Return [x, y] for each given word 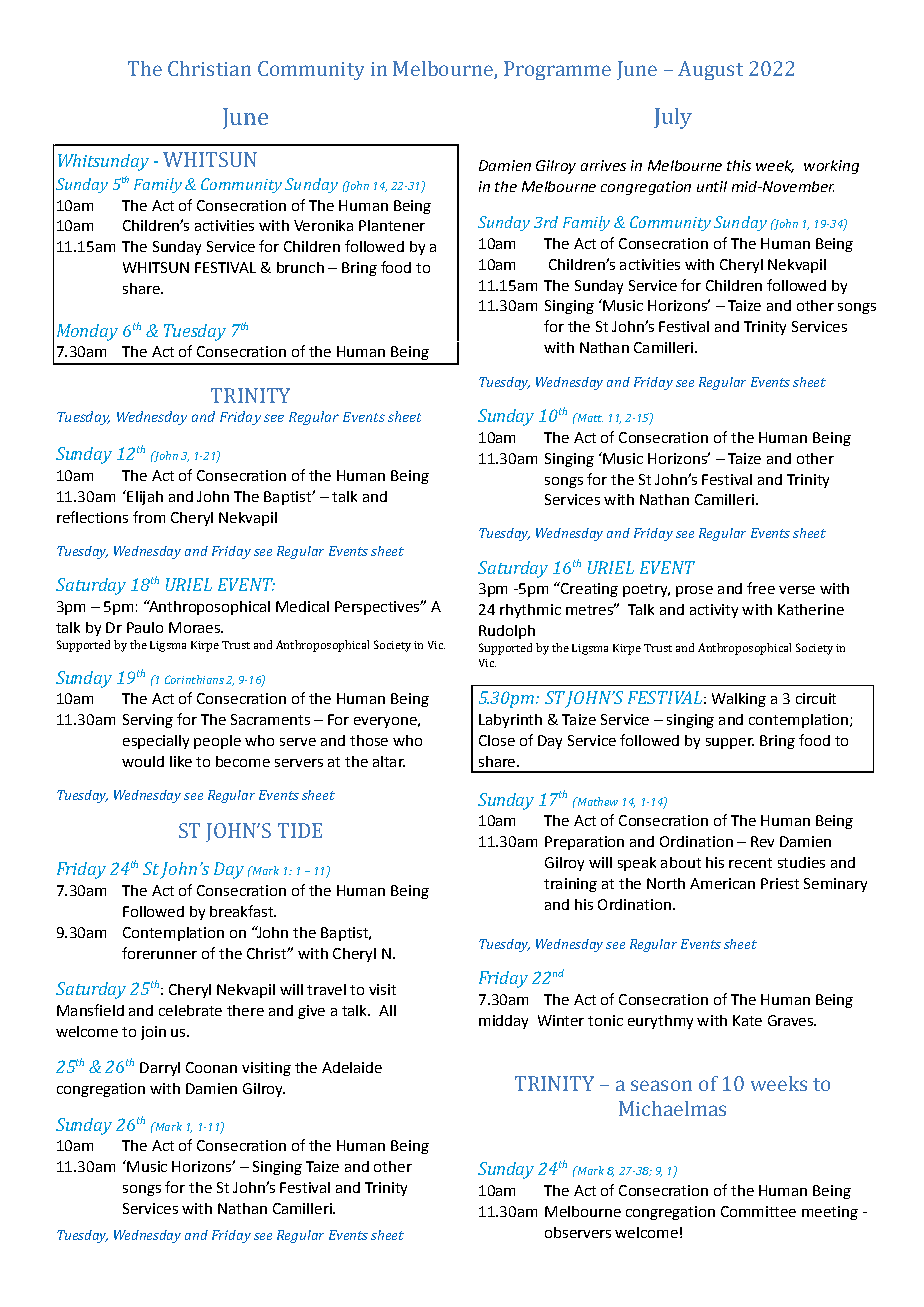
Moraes [195, 627]
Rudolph [507, 632]
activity [714, 611]
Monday [87, 332]
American [722, 883]
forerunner [159, 953]
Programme [557, 70]
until [712, 186]
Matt [589, 417]
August [710, 70]
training [570, 885]
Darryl [160, 1069]
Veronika [323, 225]
